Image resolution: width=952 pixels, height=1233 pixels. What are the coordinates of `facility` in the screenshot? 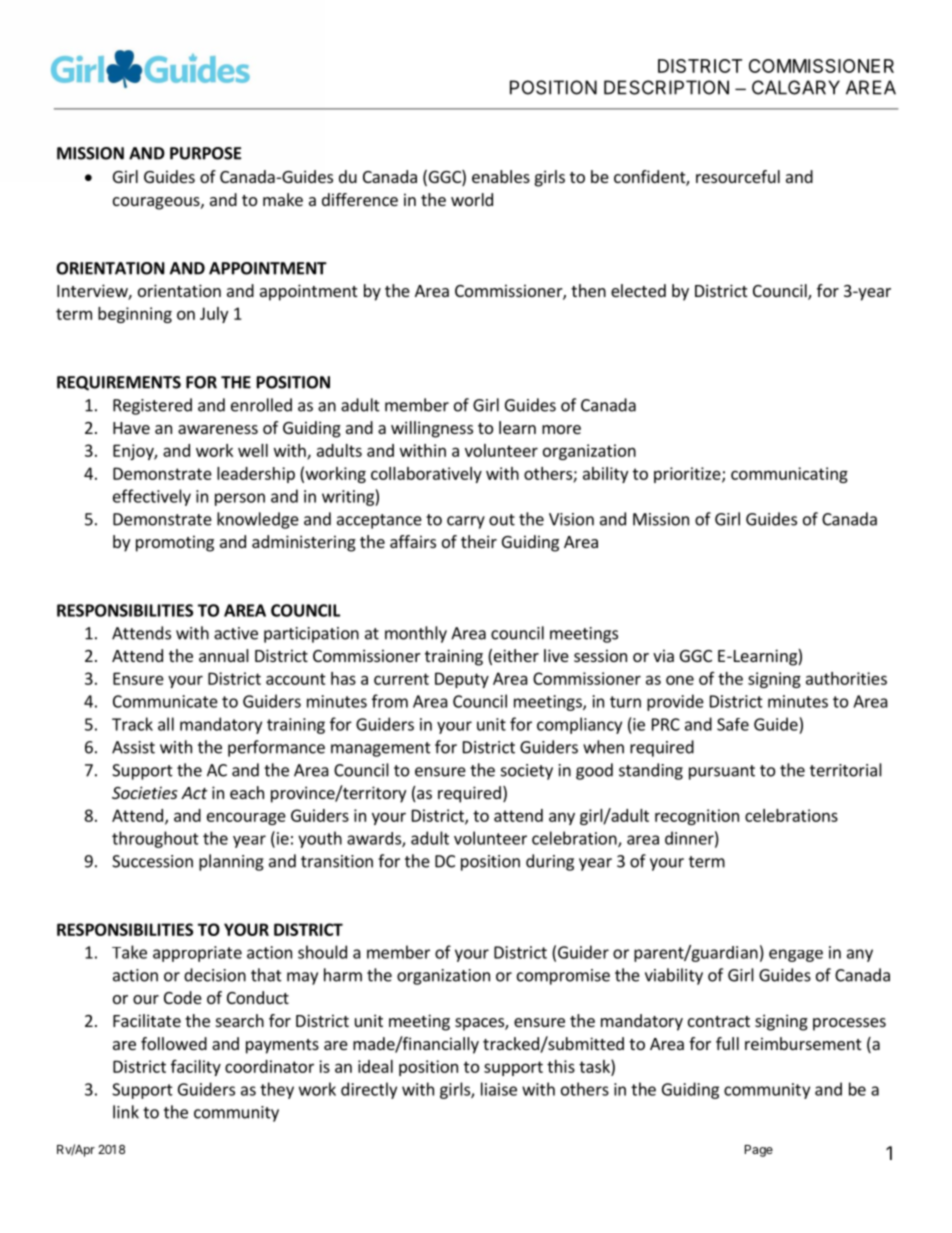 It's located at (196, 1068).
